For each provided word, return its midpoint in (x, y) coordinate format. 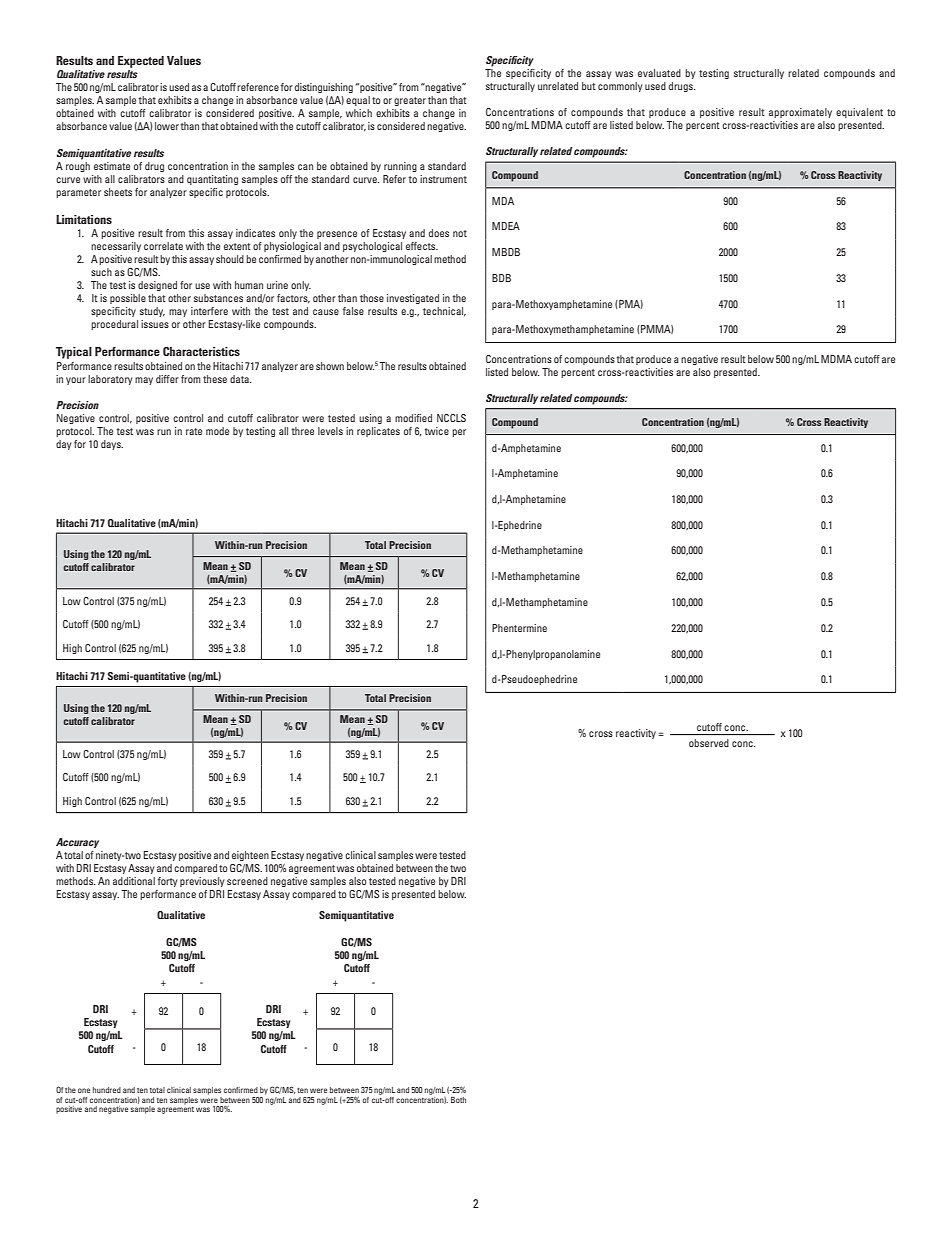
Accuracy (77, 843)
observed (709, 743)
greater (410, 101)
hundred (107, 1090)
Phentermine (519, 628)
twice (437, 431)
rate (194, 431)
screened (247, 881)
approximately (800, 113)
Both (458, 1100)
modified (413, 418)
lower (167, 126)
